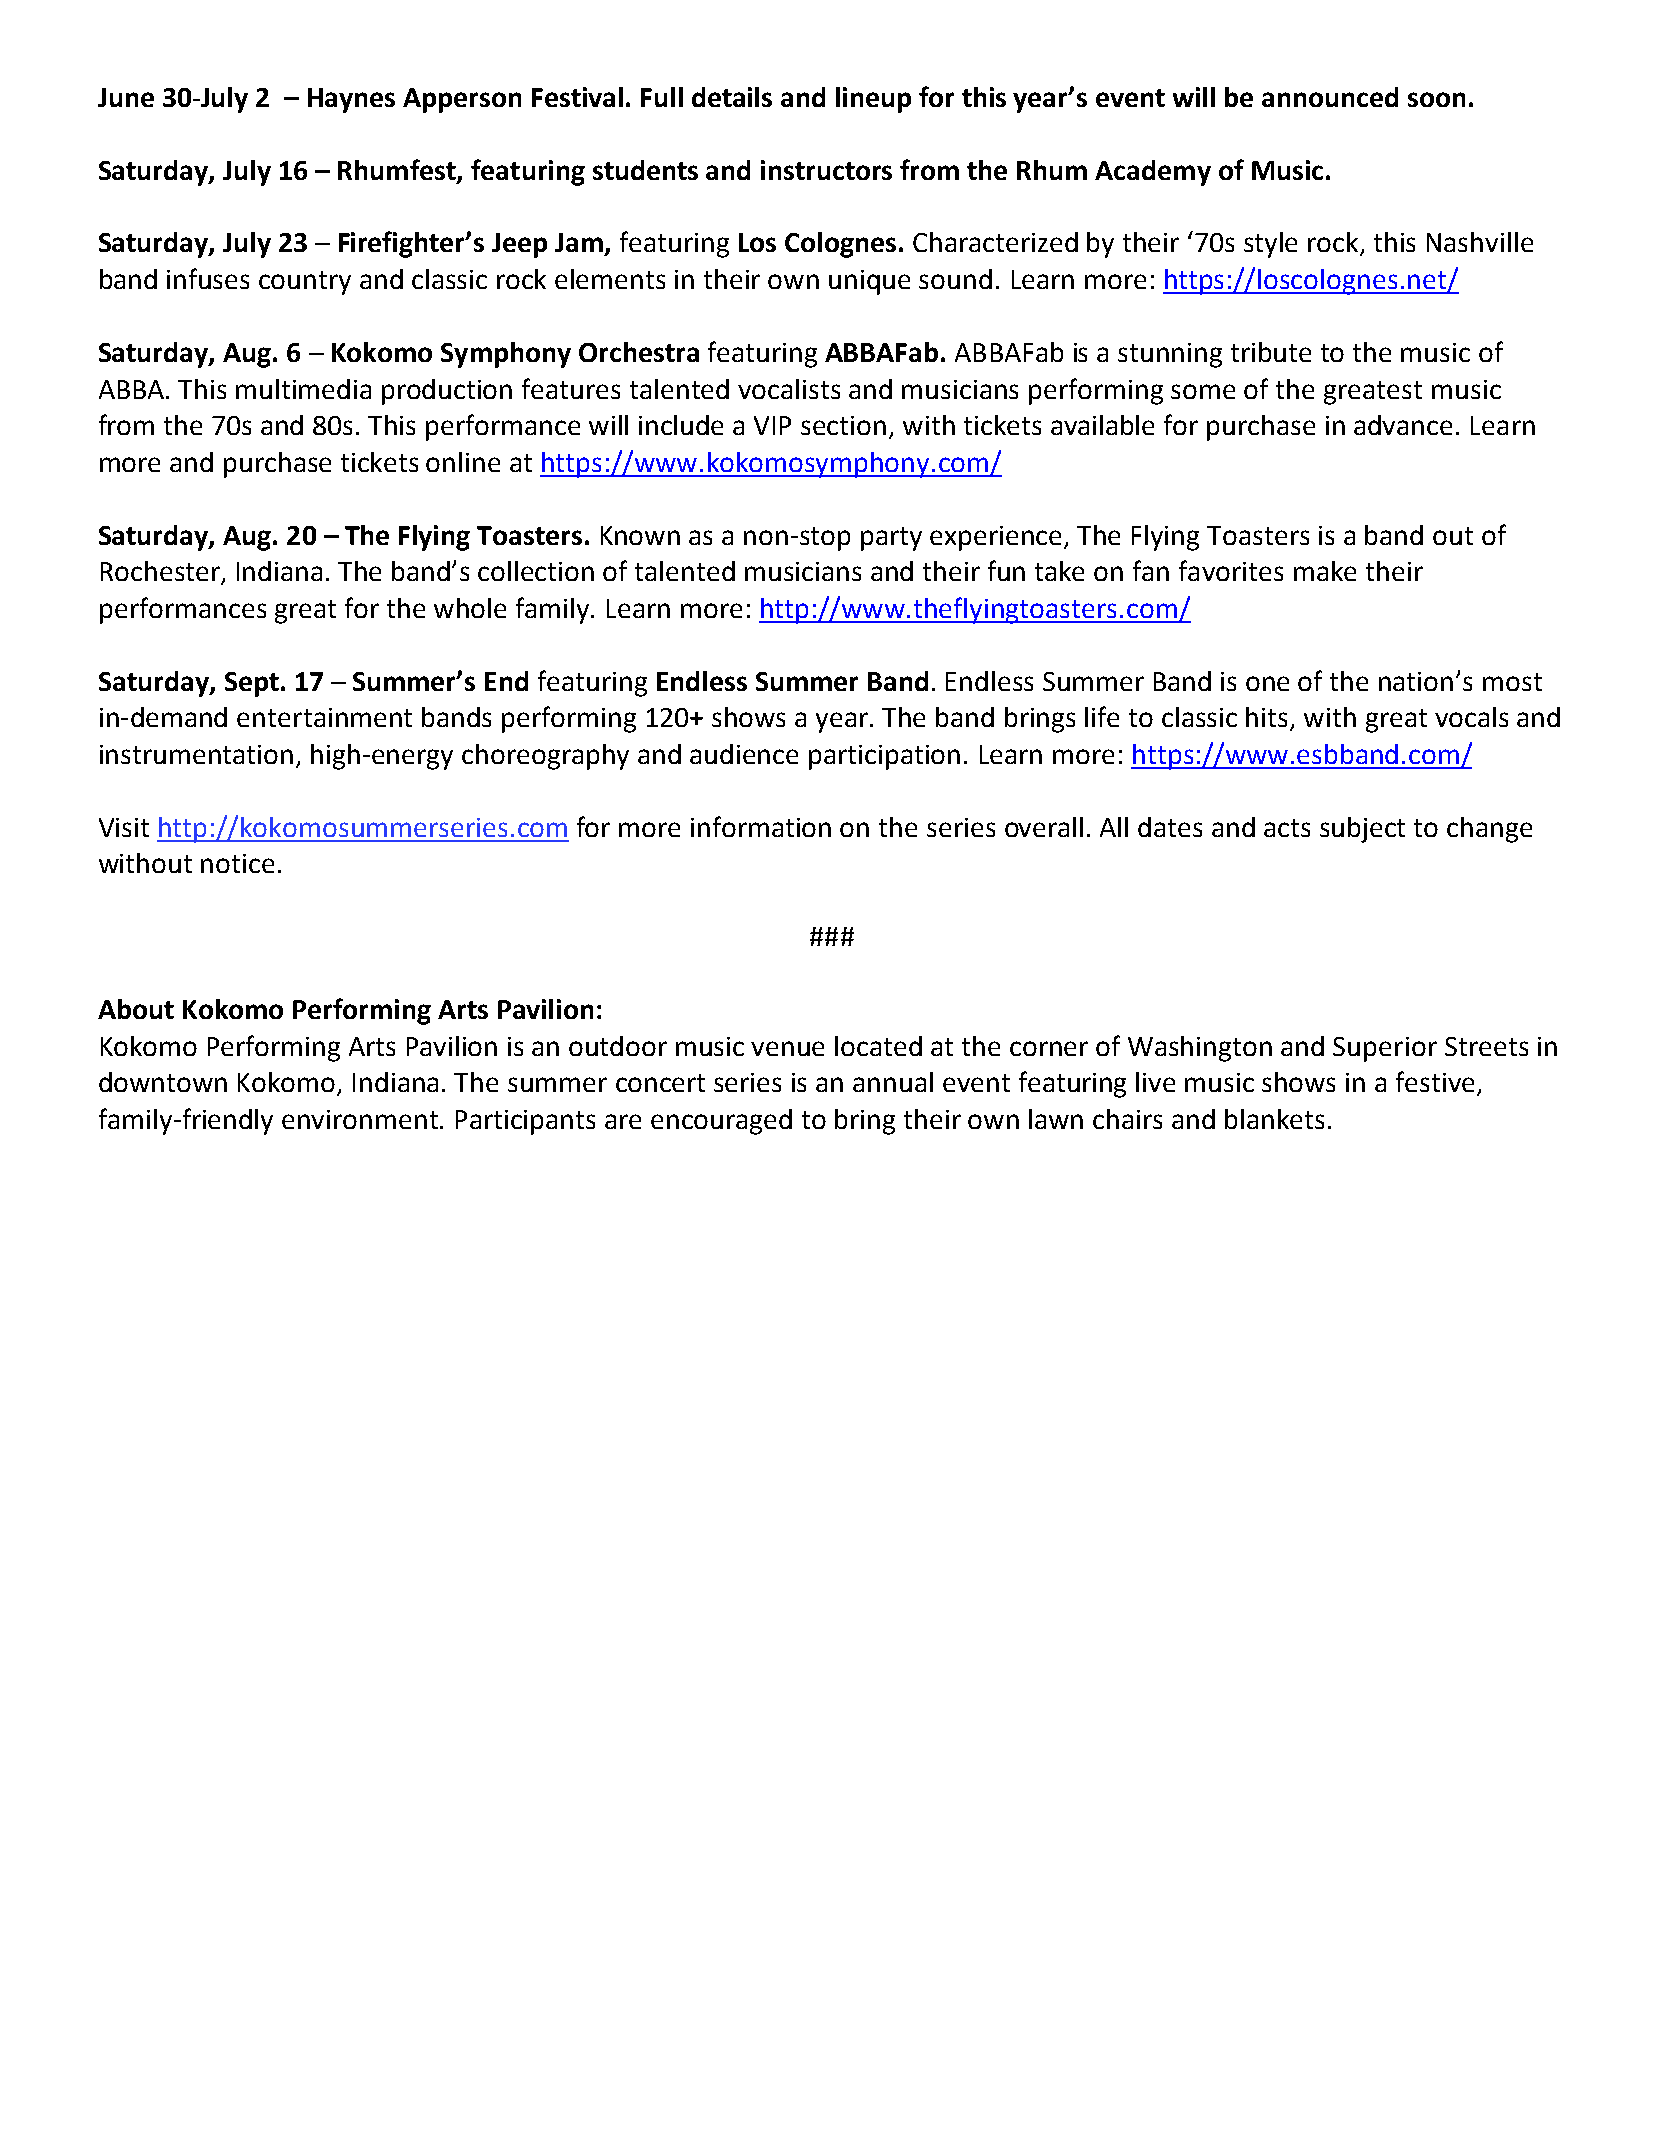 This screenshot has width=1664, height=2153. I want to click on participation, so click(884, 757).
